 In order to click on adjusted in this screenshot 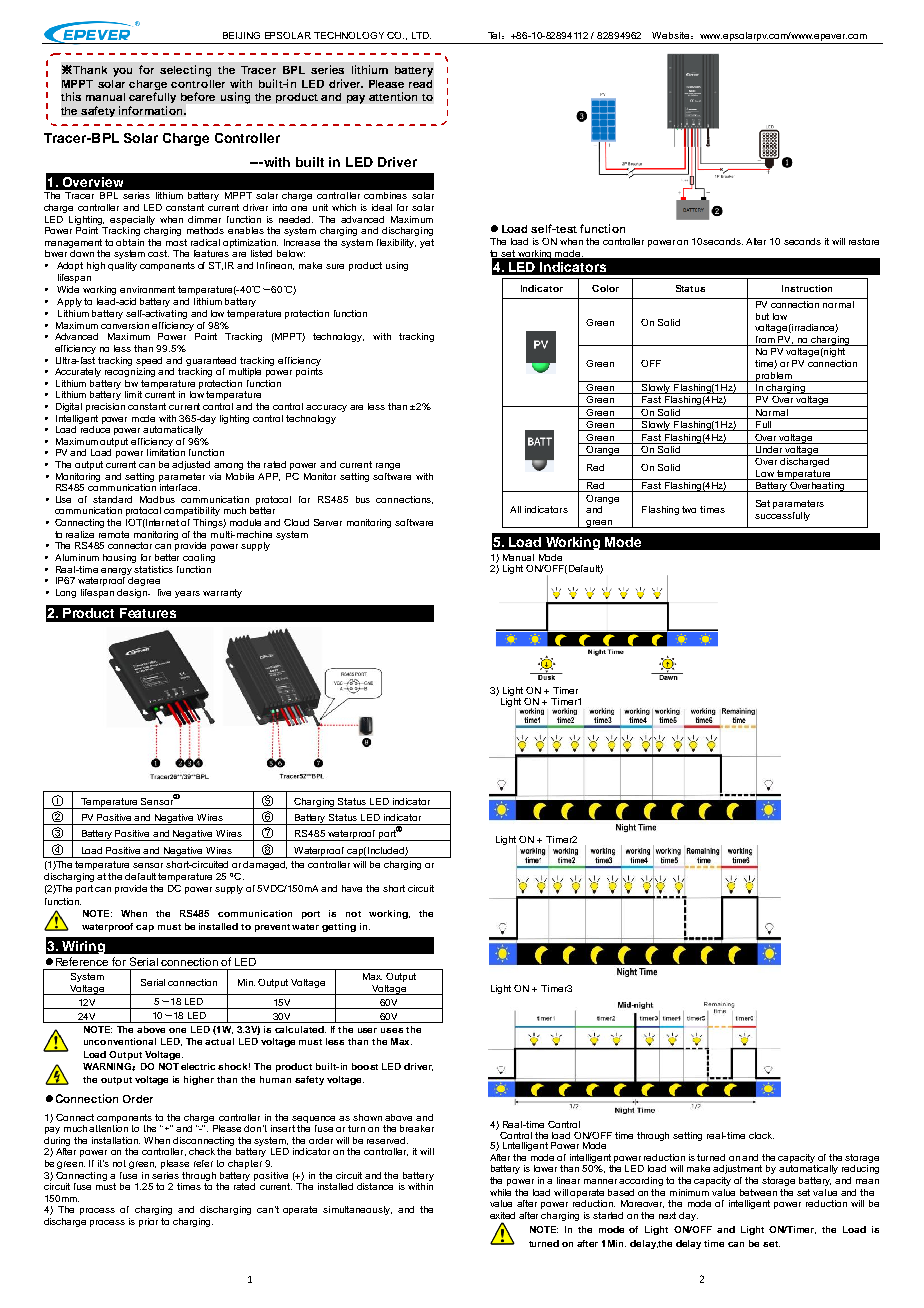, I will do `click(191, 465)`.
